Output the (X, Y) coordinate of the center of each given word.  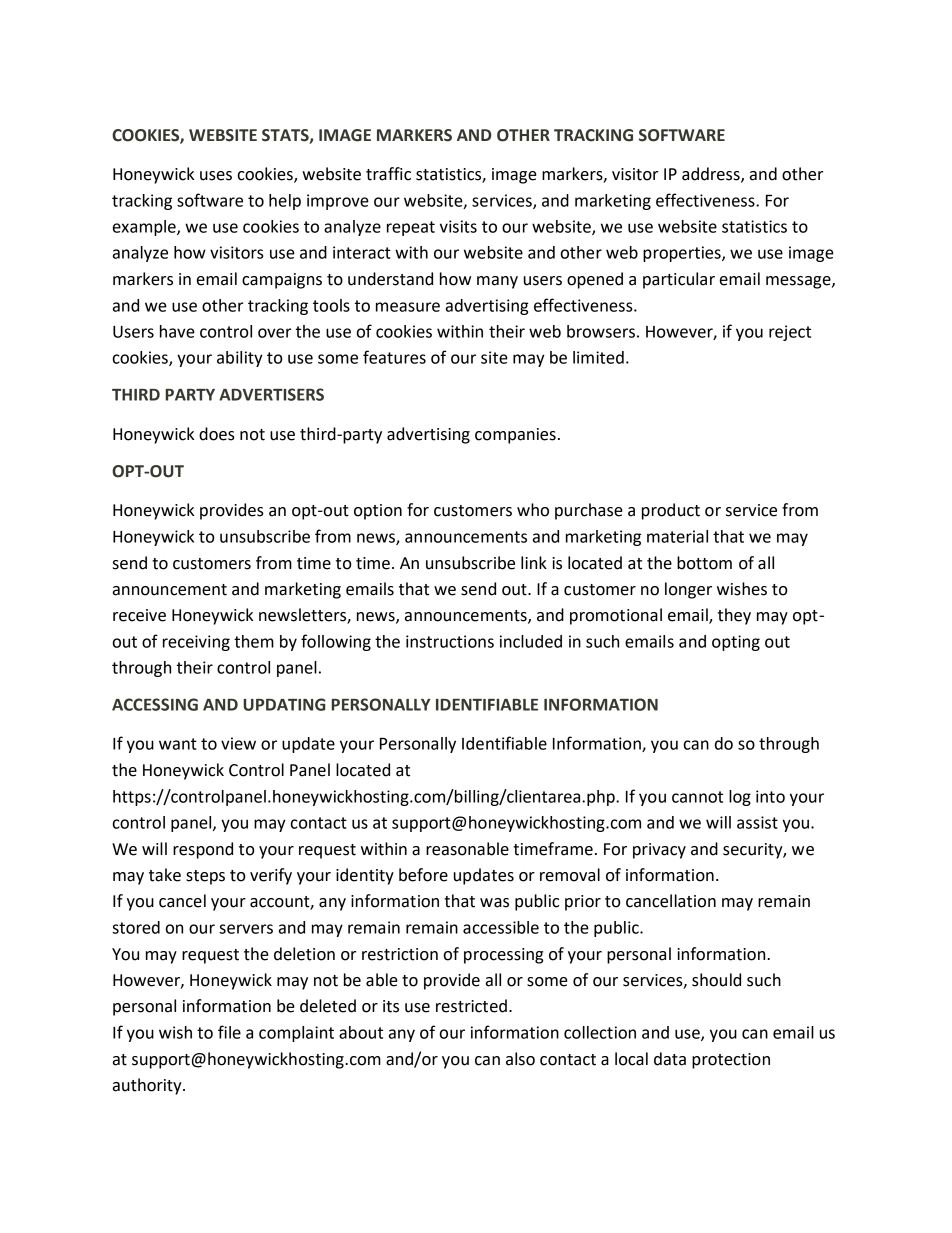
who (533, 510)
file (229, 1032)
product (671, 511)
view (238, 743)
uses (216, 176)
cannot (697, 797)
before (423, 875)
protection (731, 1061)
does (217, 434)
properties (683, 254)
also (520, 1059)
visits (458, 226)
